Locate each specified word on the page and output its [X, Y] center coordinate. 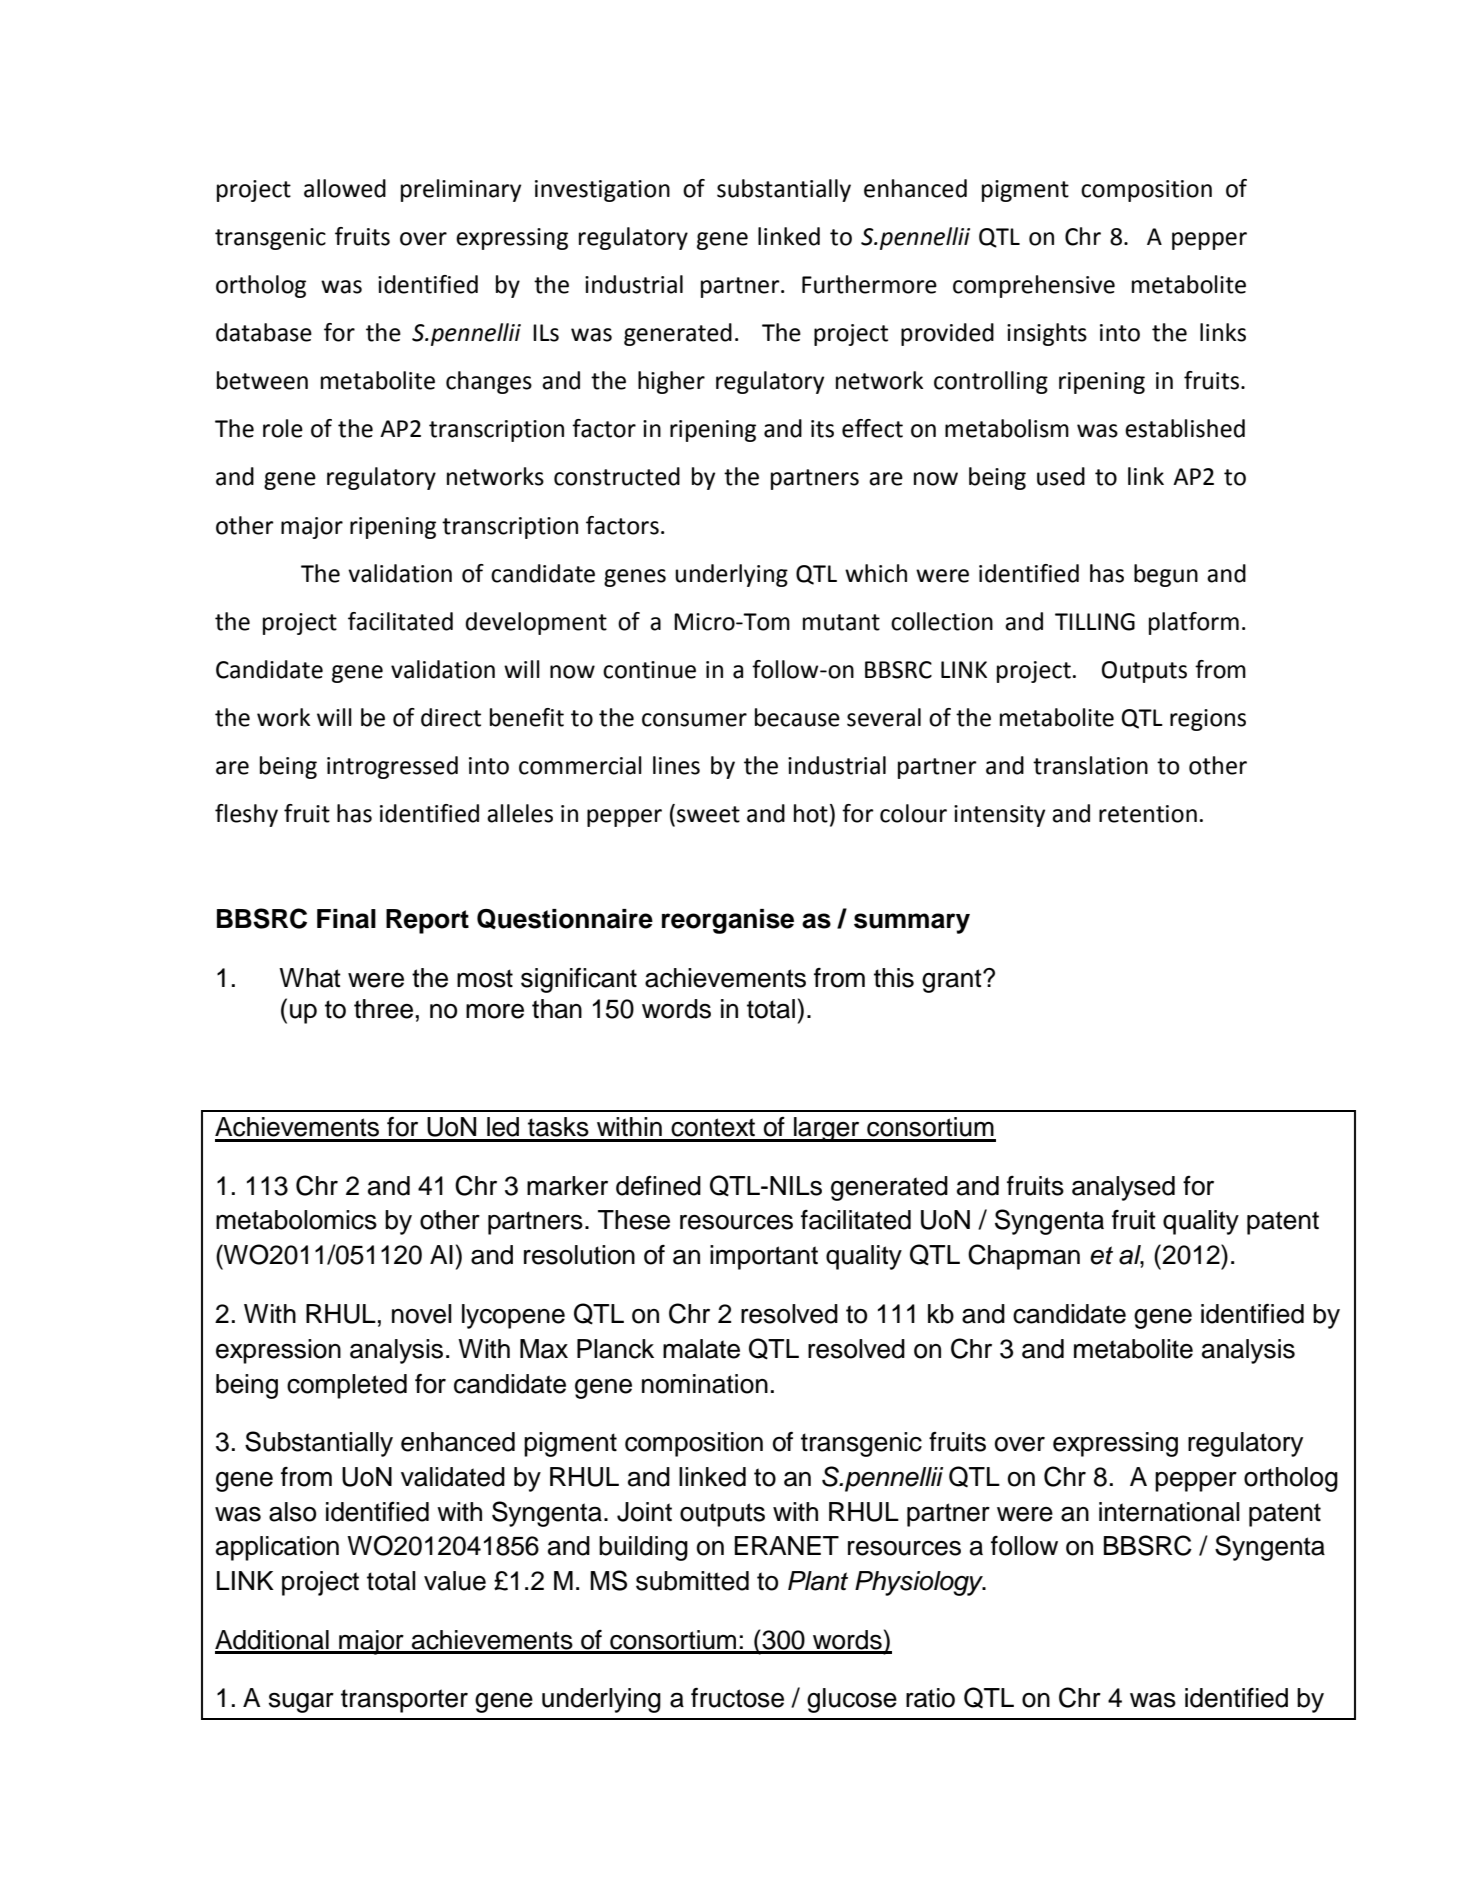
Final [346, 919]
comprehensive [1034, 286]
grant [953, 981]
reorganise [728, 921]
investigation [602, 191]
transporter [404, 1701]
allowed [345, 188]
